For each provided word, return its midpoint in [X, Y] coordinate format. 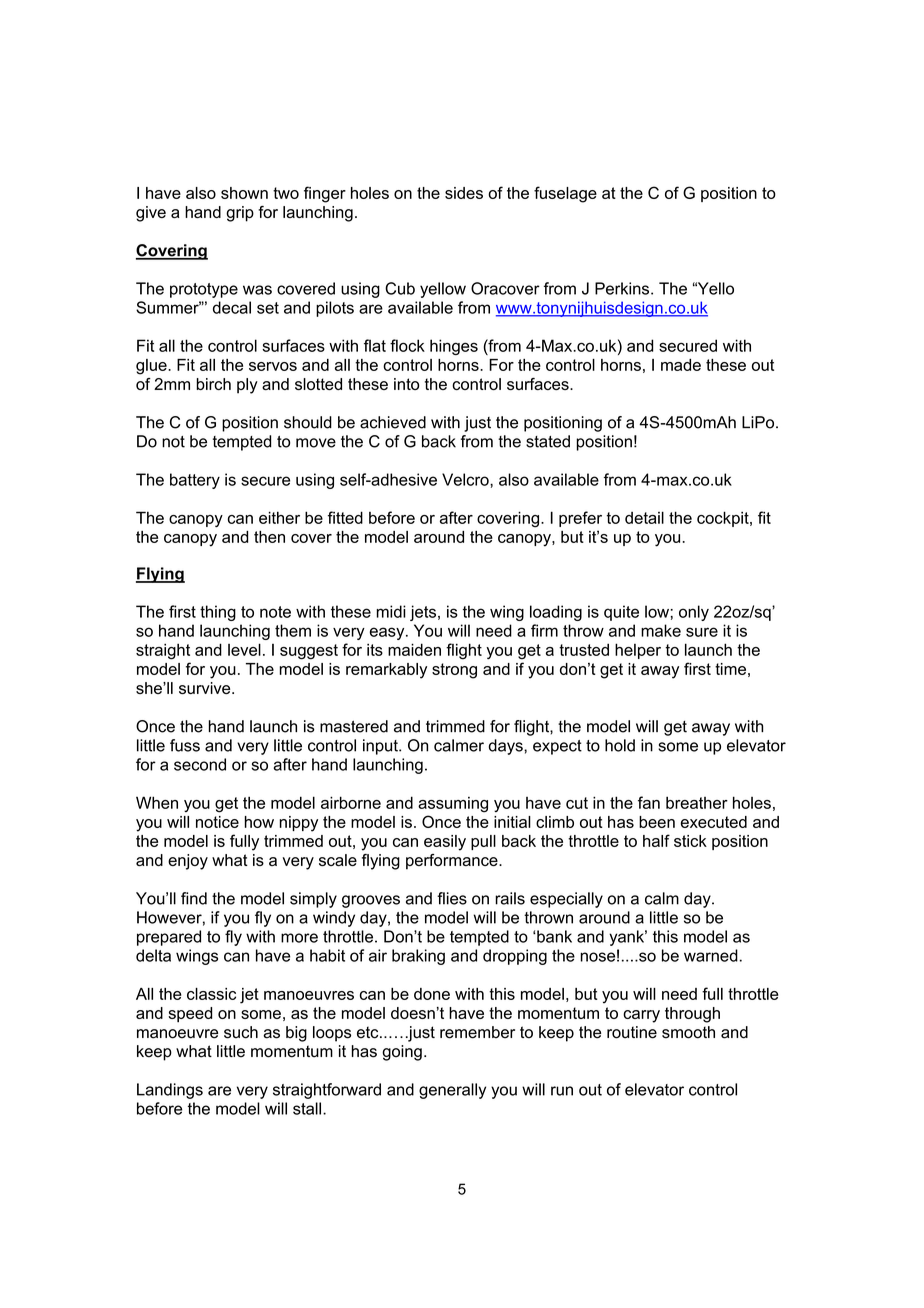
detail [644, 517]
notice [217, 822]
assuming [453, 805]
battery [195, 481]
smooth [688, 1032]
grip [240, 214]
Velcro [466, 479]
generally [452, 1091]
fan [649, 802]
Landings [170, 1091]
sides [464, 193]
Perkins [623, 288]
